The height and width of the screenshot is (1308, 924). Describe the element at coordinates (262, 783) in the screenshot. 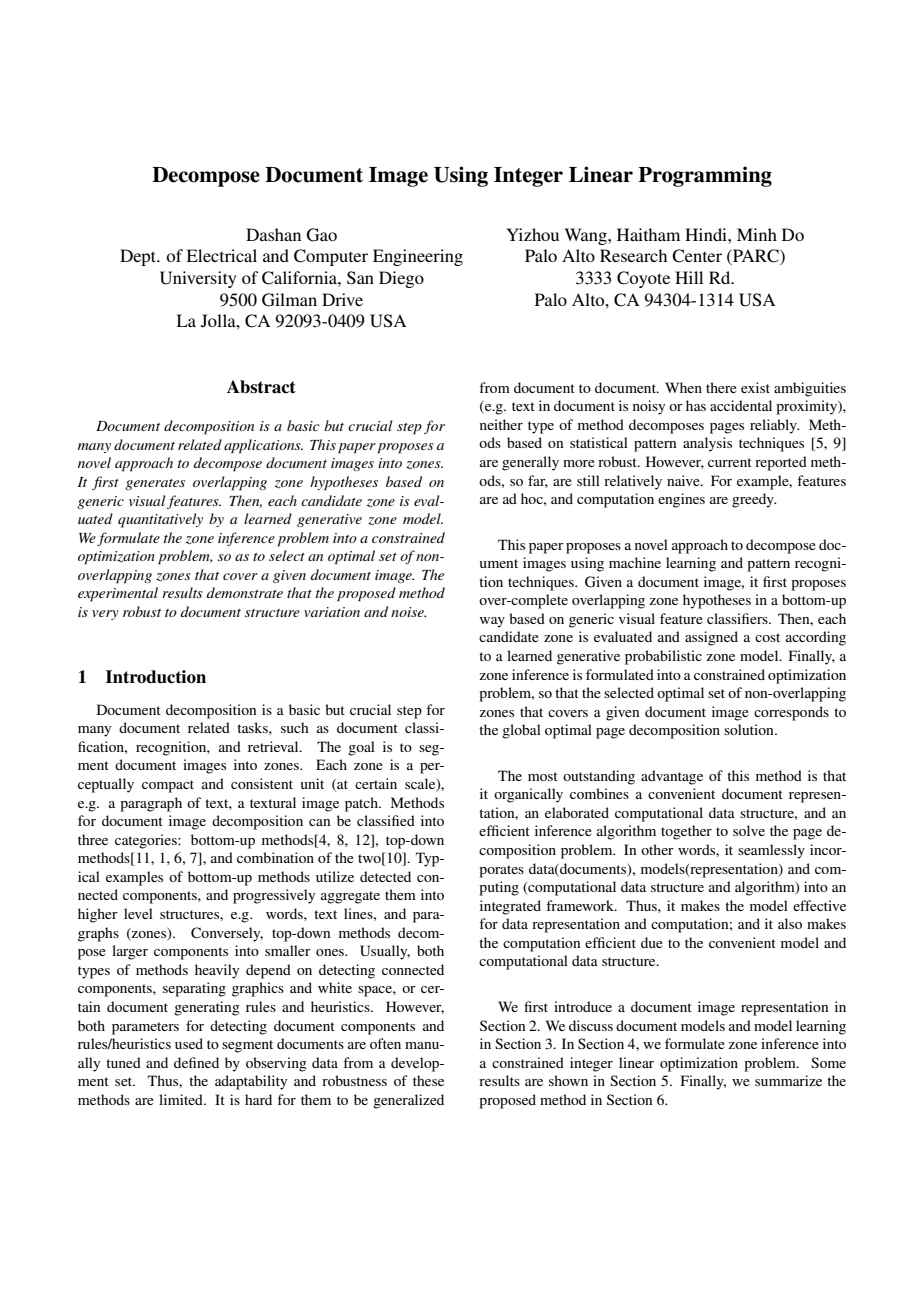

I see `consistent` at that location.
